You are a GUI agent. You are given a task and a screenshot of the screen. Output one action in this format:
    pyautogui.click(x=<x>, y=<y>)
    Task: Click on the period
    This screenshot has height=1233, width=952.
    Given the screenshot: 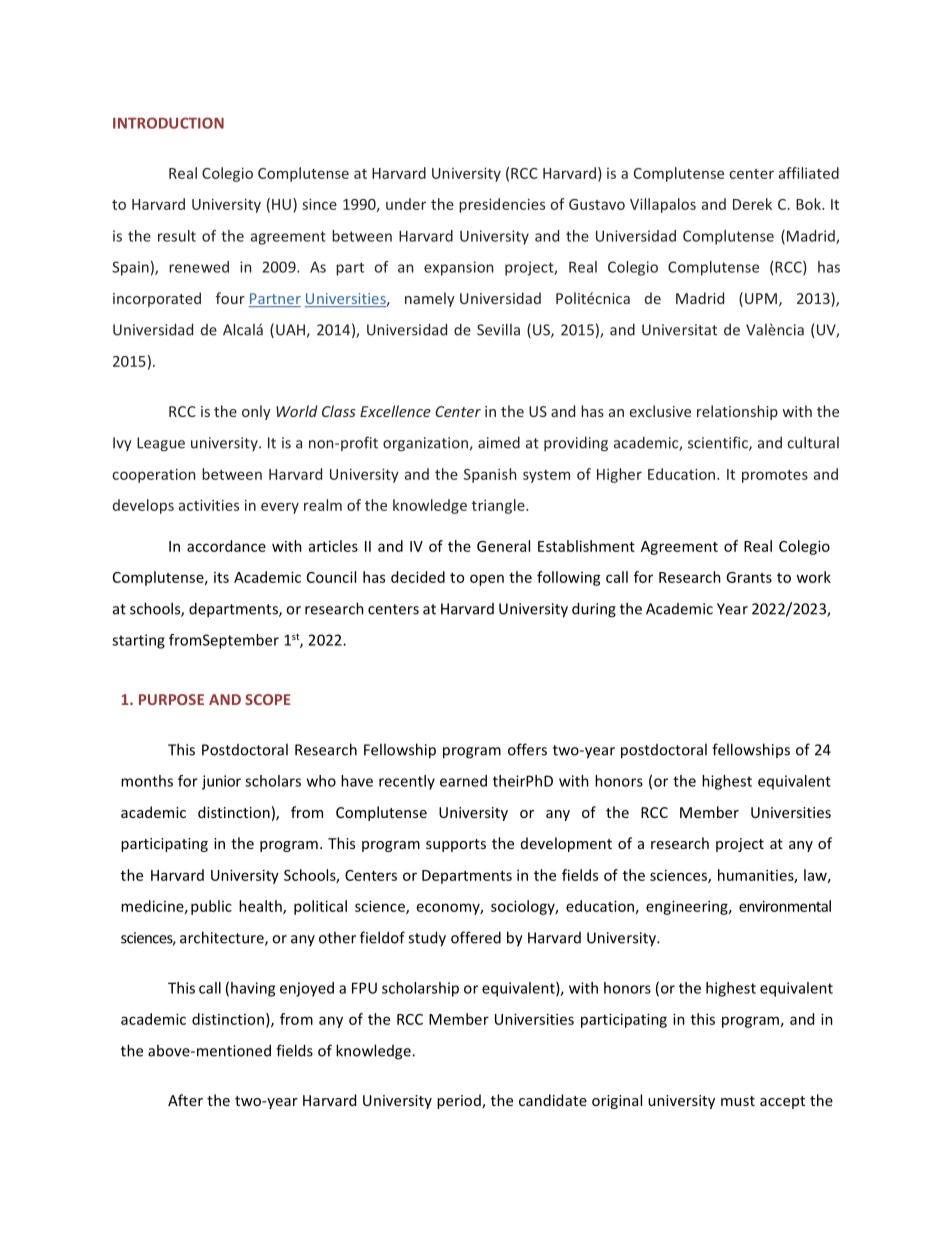 What is the action you would take?
    pyautogui.click(x=460, y=1101)
